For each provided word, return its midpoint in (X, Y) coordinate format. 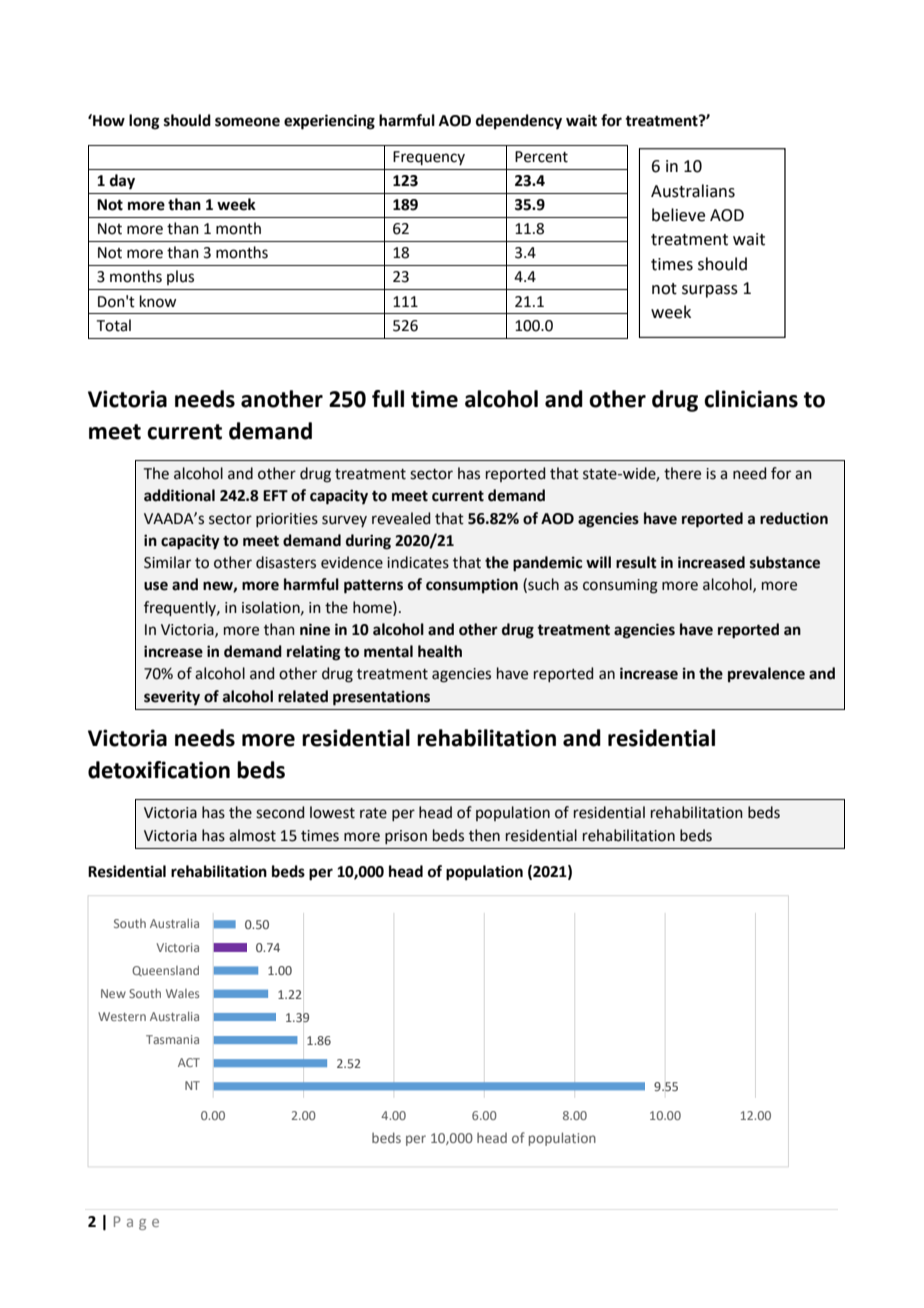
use (156, 586)
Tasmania (172, 1039)
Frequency (429, 158)
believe (678, 215)
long (144, 122)
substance (785, 562)
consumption (472, 586)
